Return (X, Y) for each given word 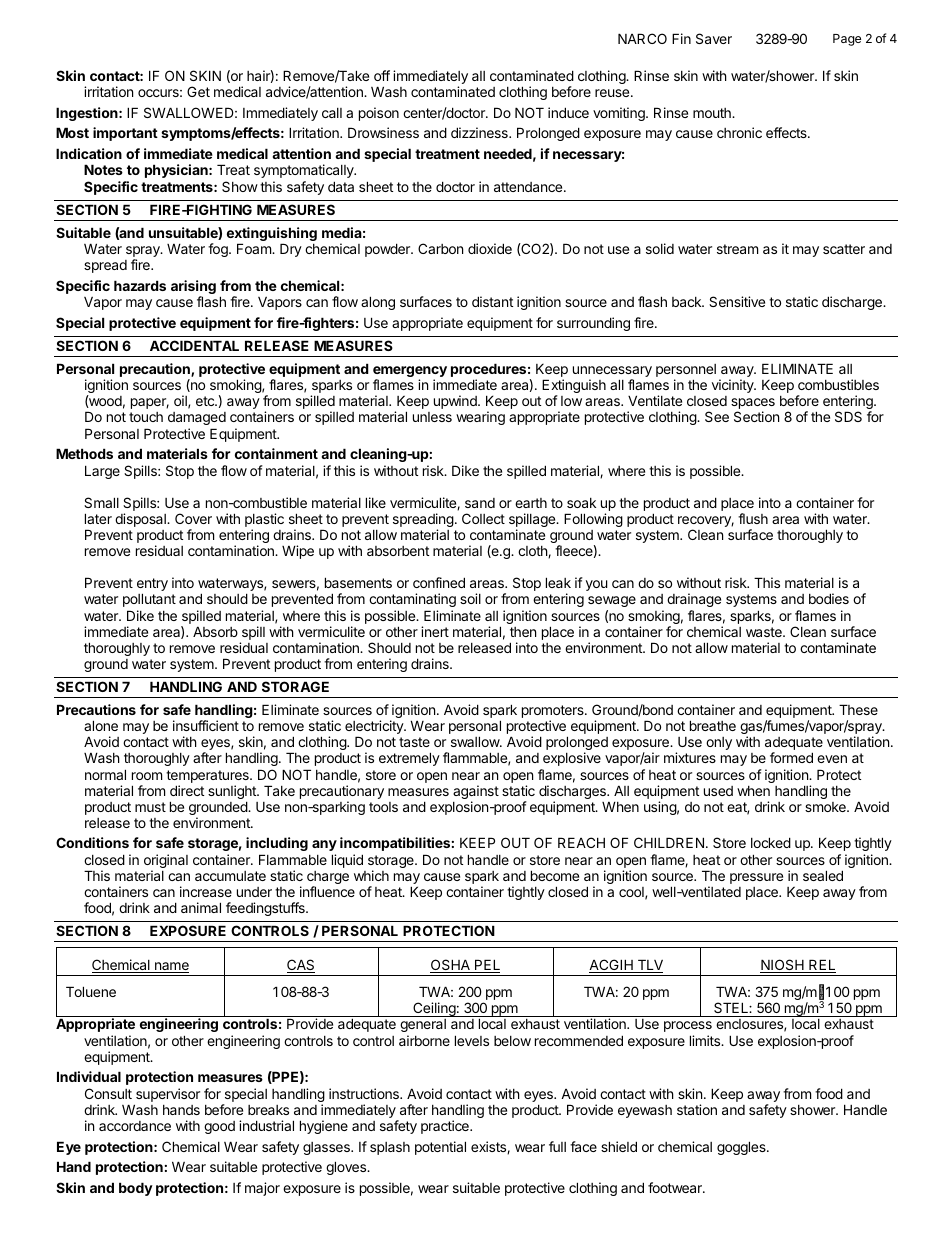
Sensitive (737, 301)
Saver (714, 38)
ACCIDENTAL (194, 345)
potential (440, 1148)
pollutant (149, 600)
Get (198, 91)
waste (765, 632)
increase (206, 891)
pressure (756, 878)
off (382, 75)
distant (492, 301)
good (219, 1127)
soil (470, 598)
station (697, 1109)
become (555, 875)
